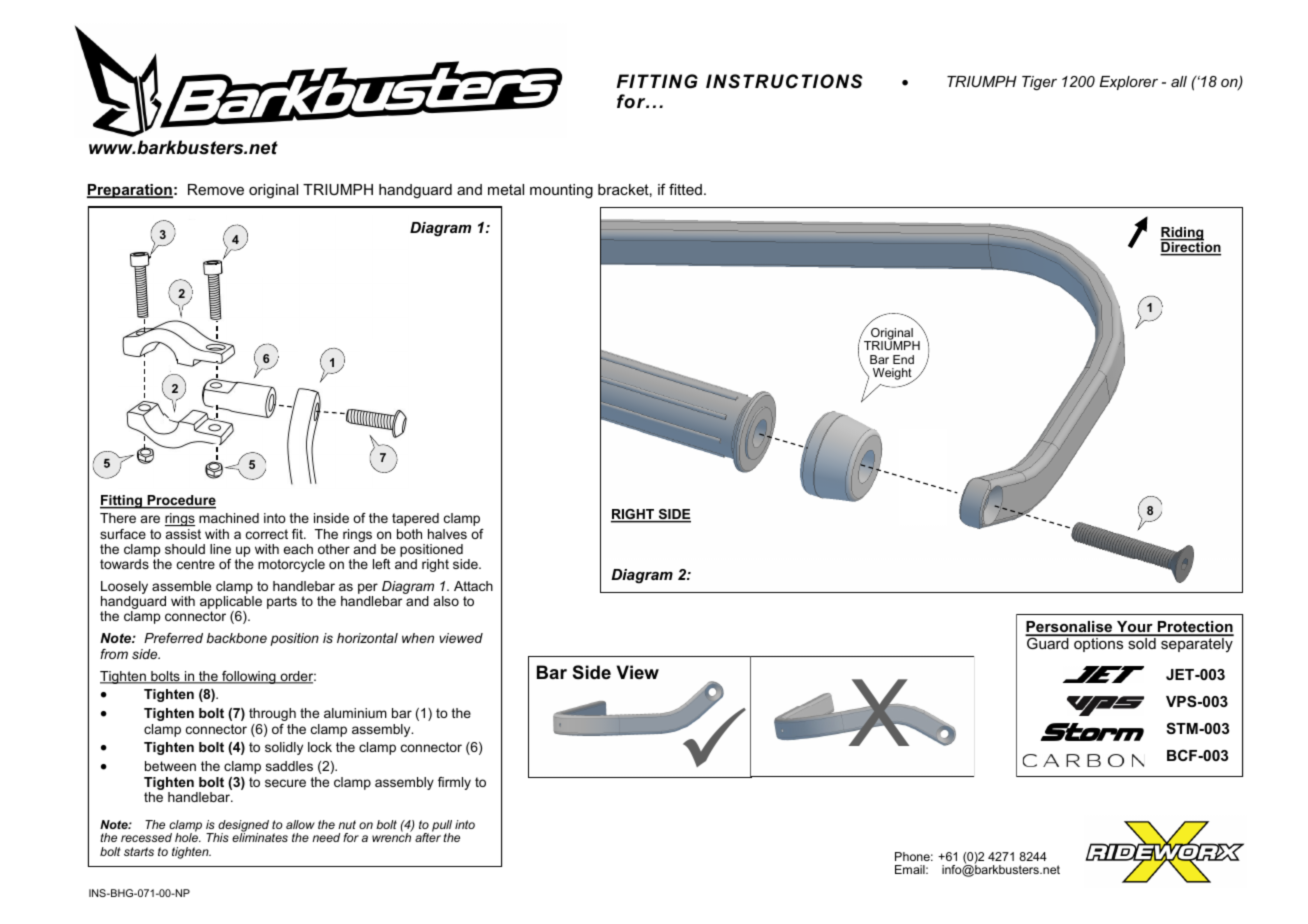 The height and width of the screenshot is (924, 1308). I want to click on Procedure, so click(180, 501).
